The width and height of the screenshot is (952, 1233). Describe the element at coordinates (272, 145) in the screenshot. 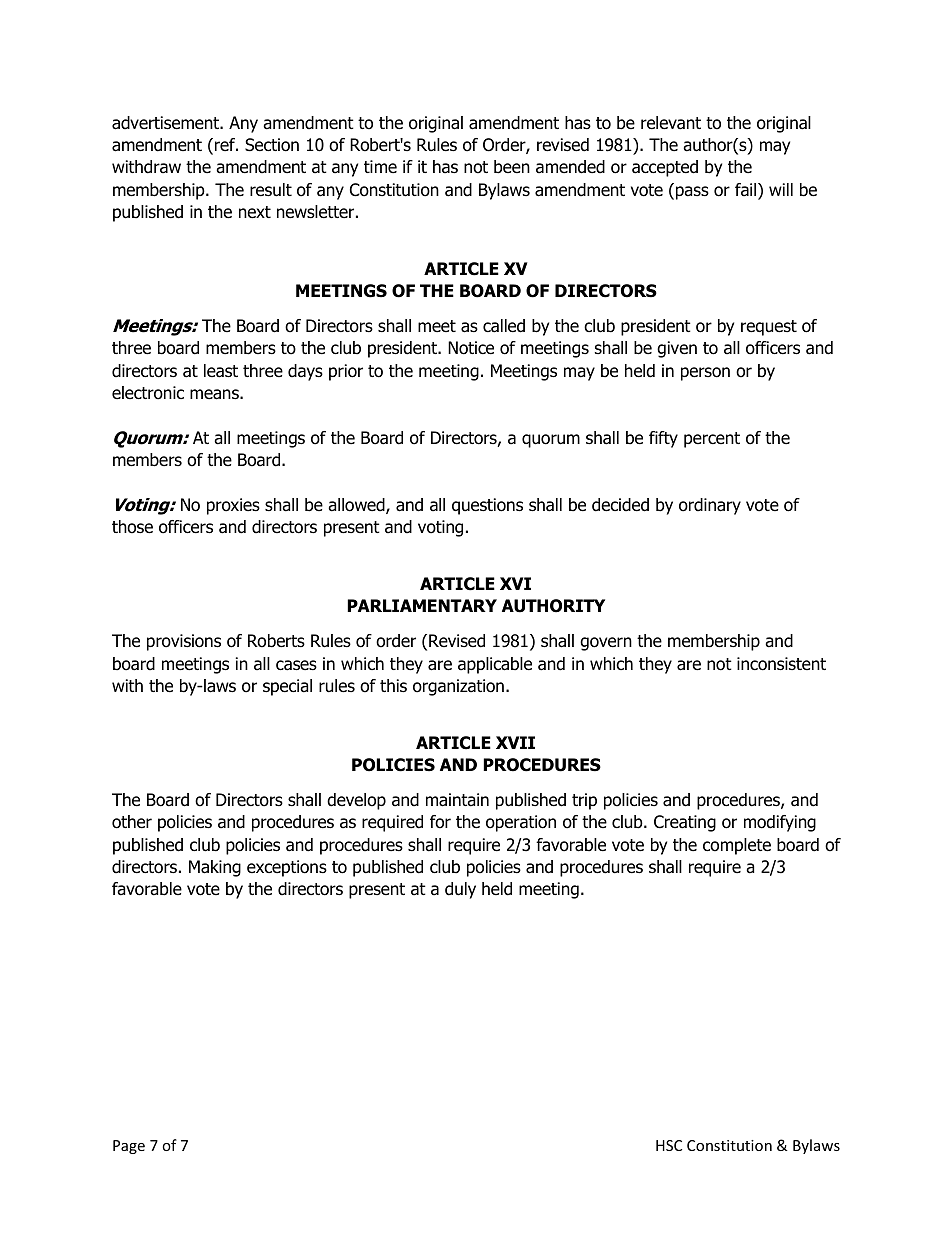

I see `Section` at that location.
